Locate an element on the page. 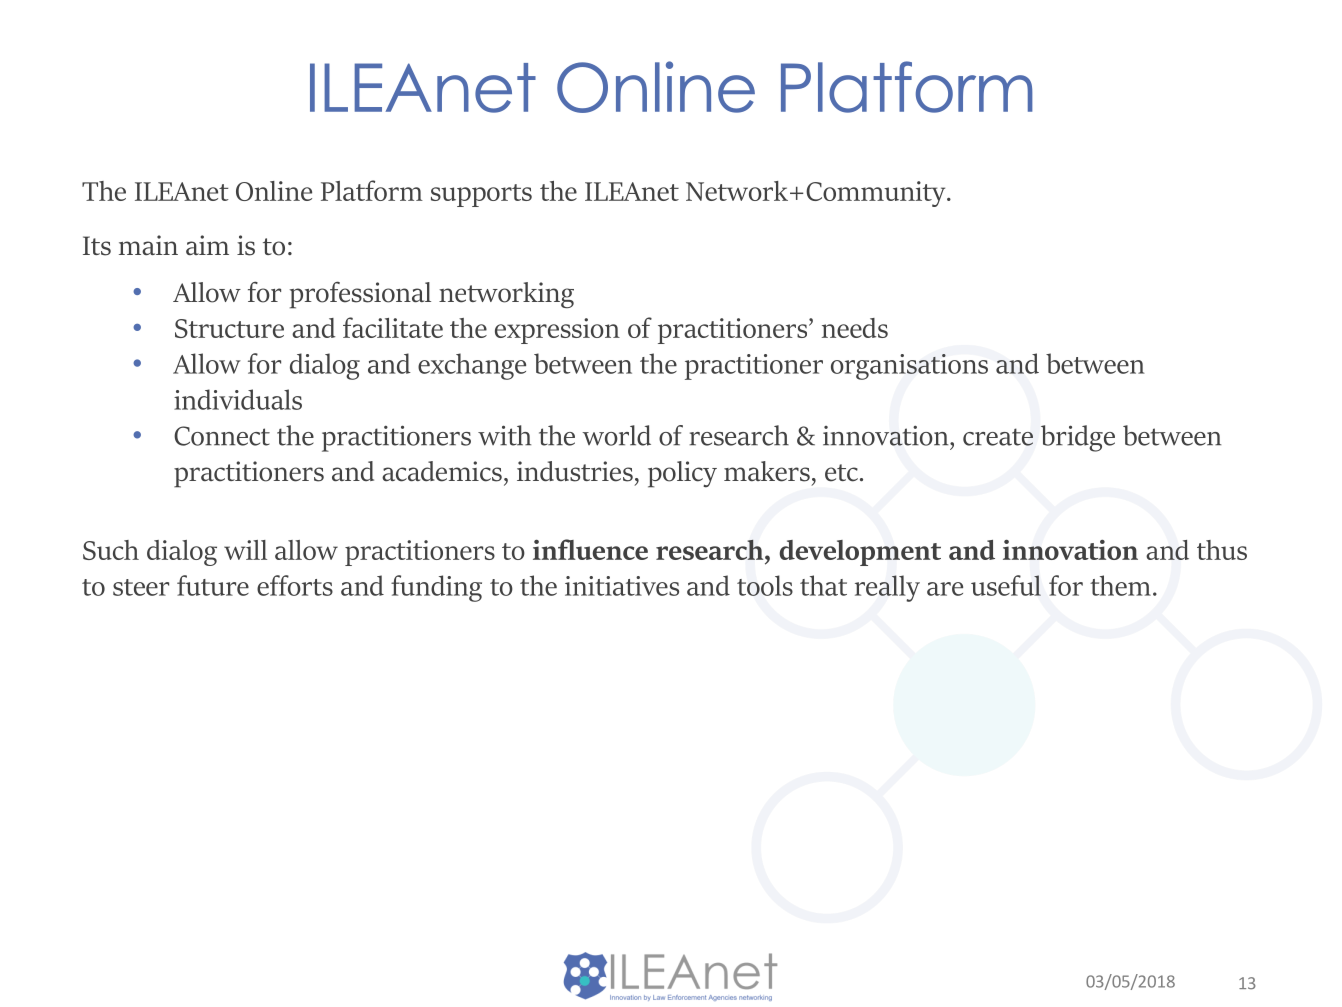  policy is located at coordinates (682, 474).
